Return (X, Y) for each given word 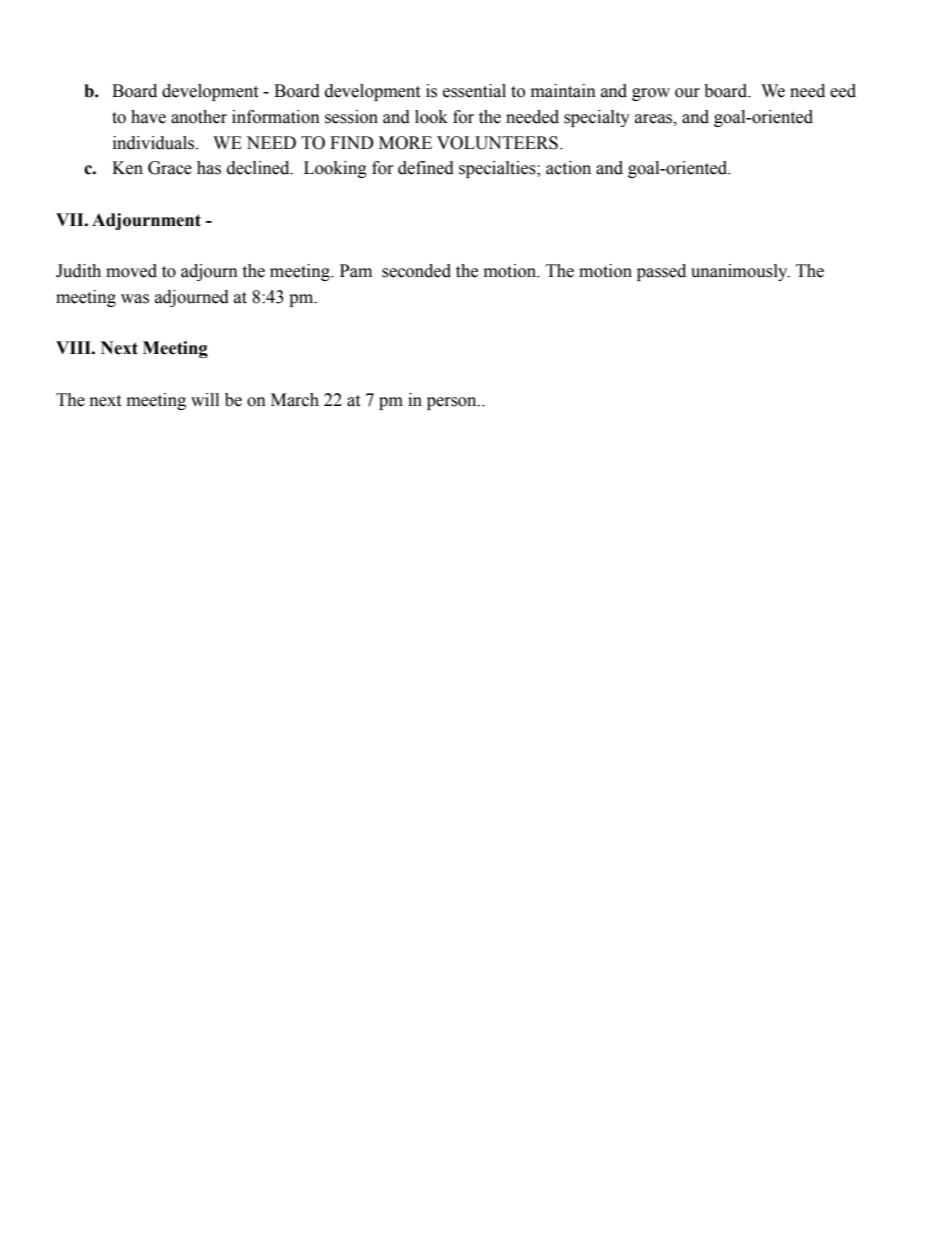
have (148, 117)
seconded (416, 271)
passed (661, 272)
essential (474, 91)
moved (131, 271)
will (205, 399)
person (453, 403)
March (295, 400)
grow (651, 94)
